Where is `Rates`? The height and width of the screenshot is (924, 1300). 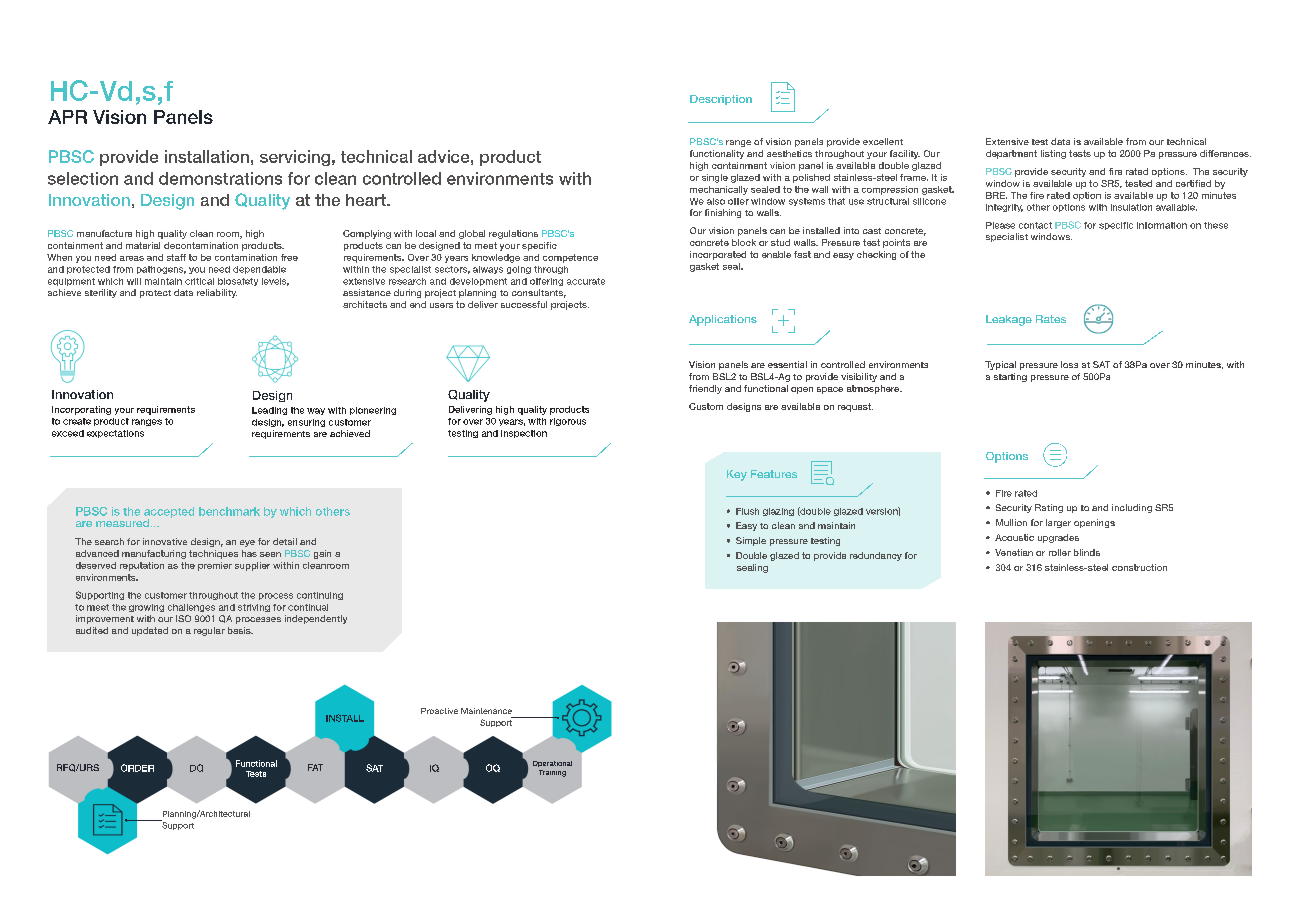 Rates is located at coordinates (1051, 319).
